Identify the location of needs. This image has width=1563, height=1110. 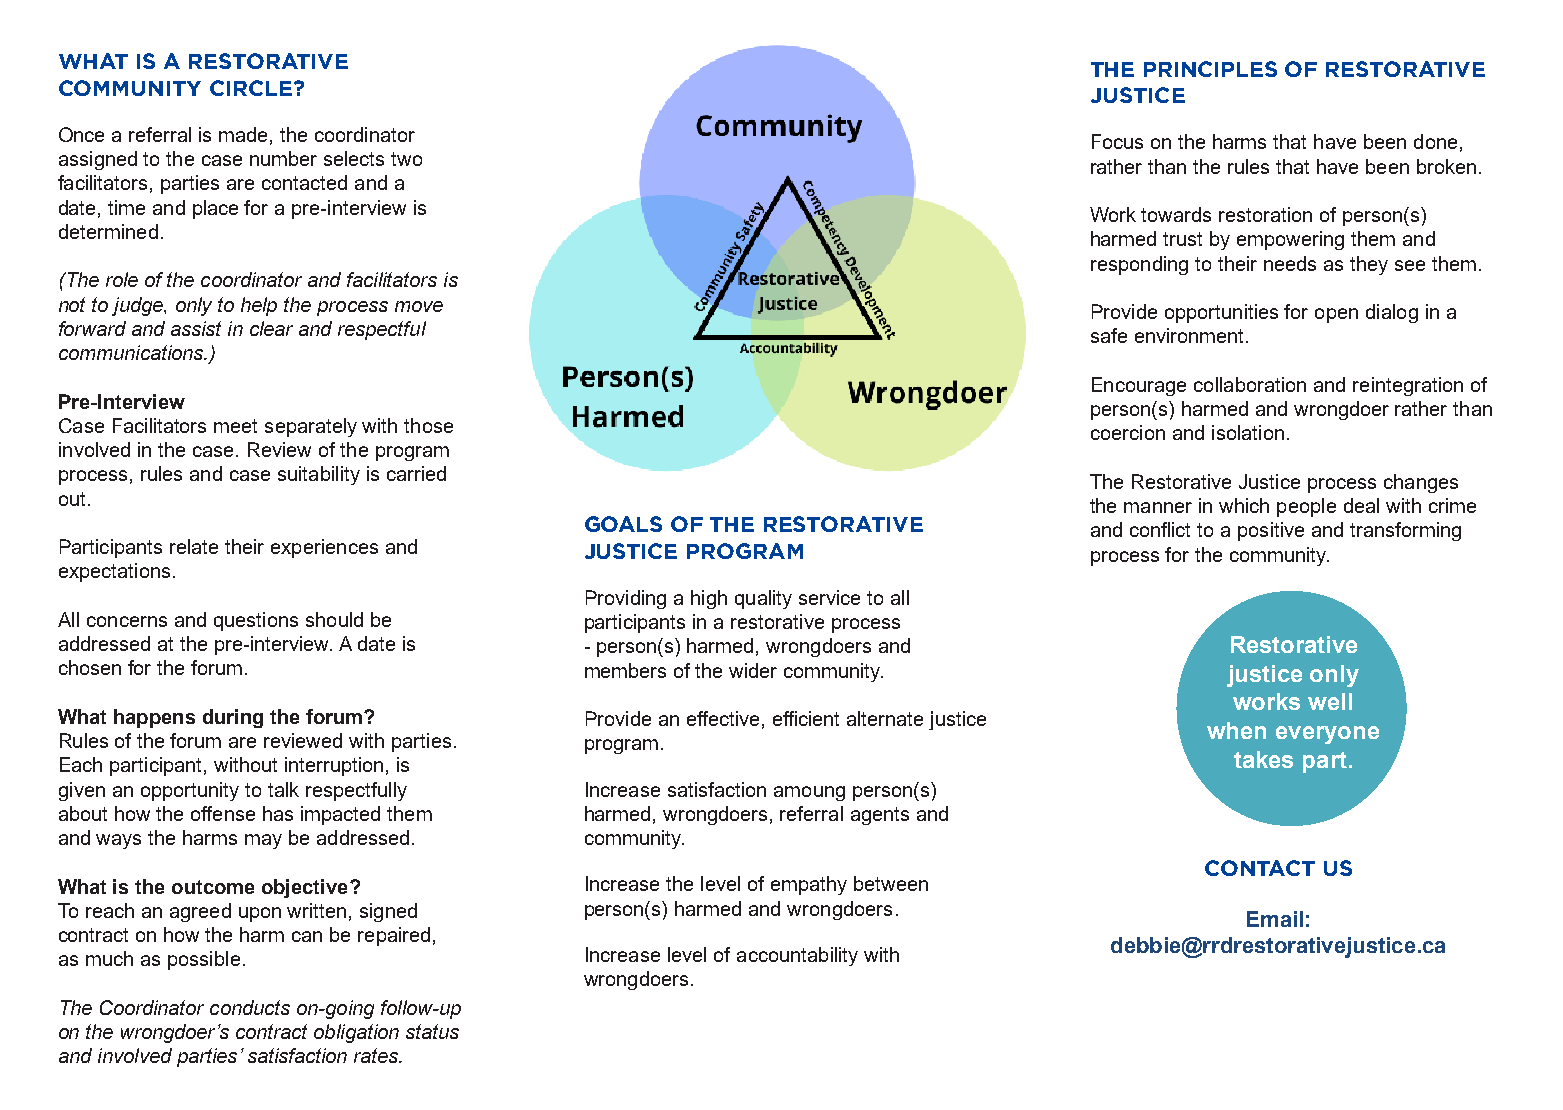
(1290, 263).
